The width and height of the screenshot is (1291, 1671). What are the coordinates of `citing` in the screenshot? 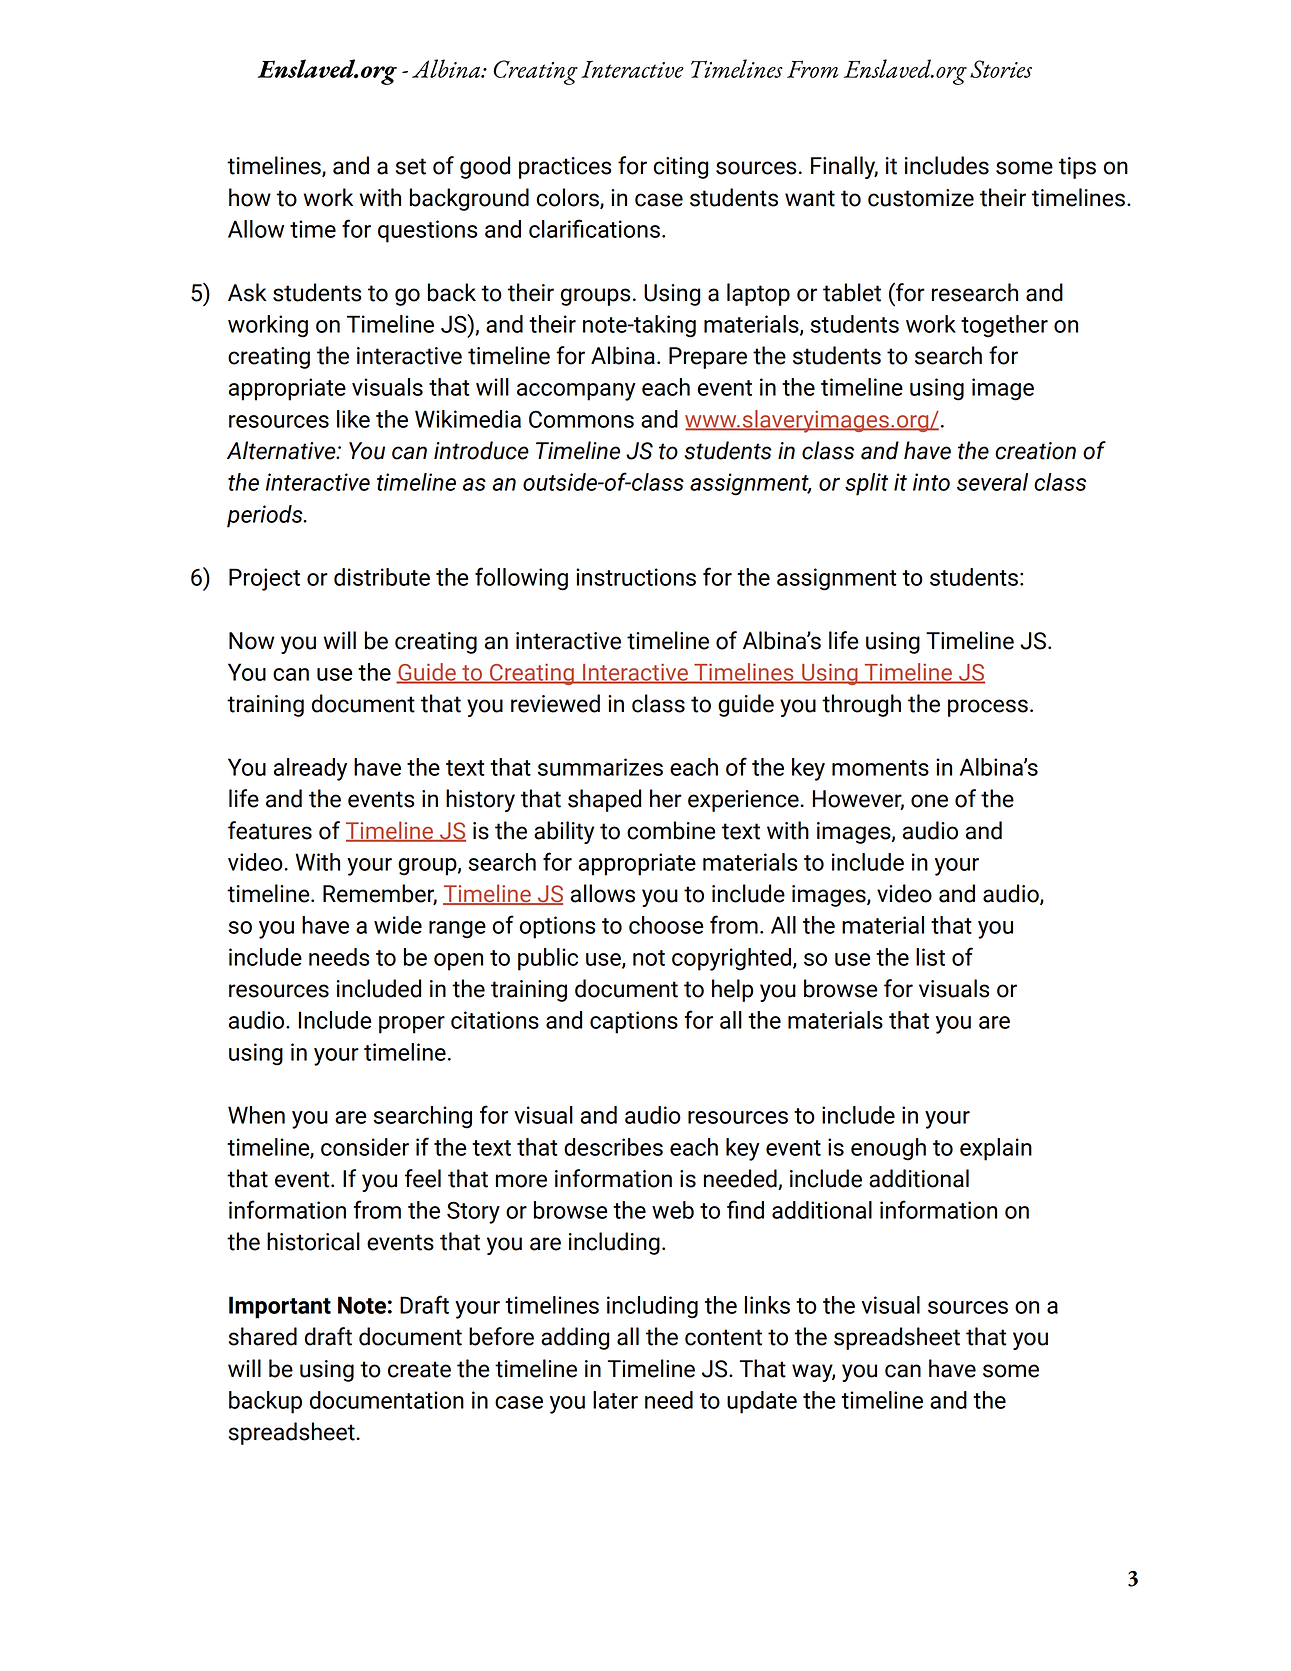 It's located at (681, 168).
